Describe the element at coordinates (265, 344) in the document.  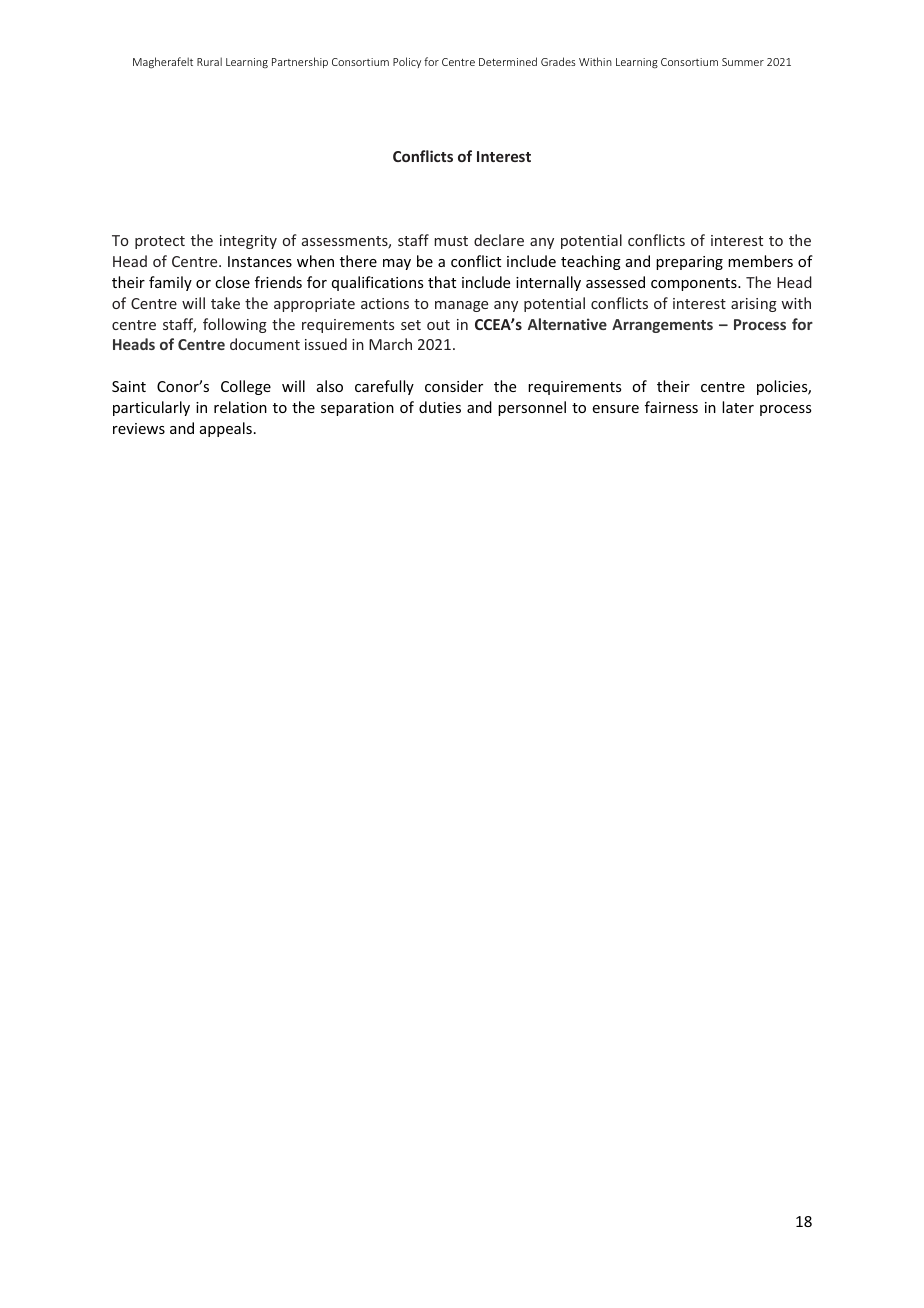
I see `document` at that location.
